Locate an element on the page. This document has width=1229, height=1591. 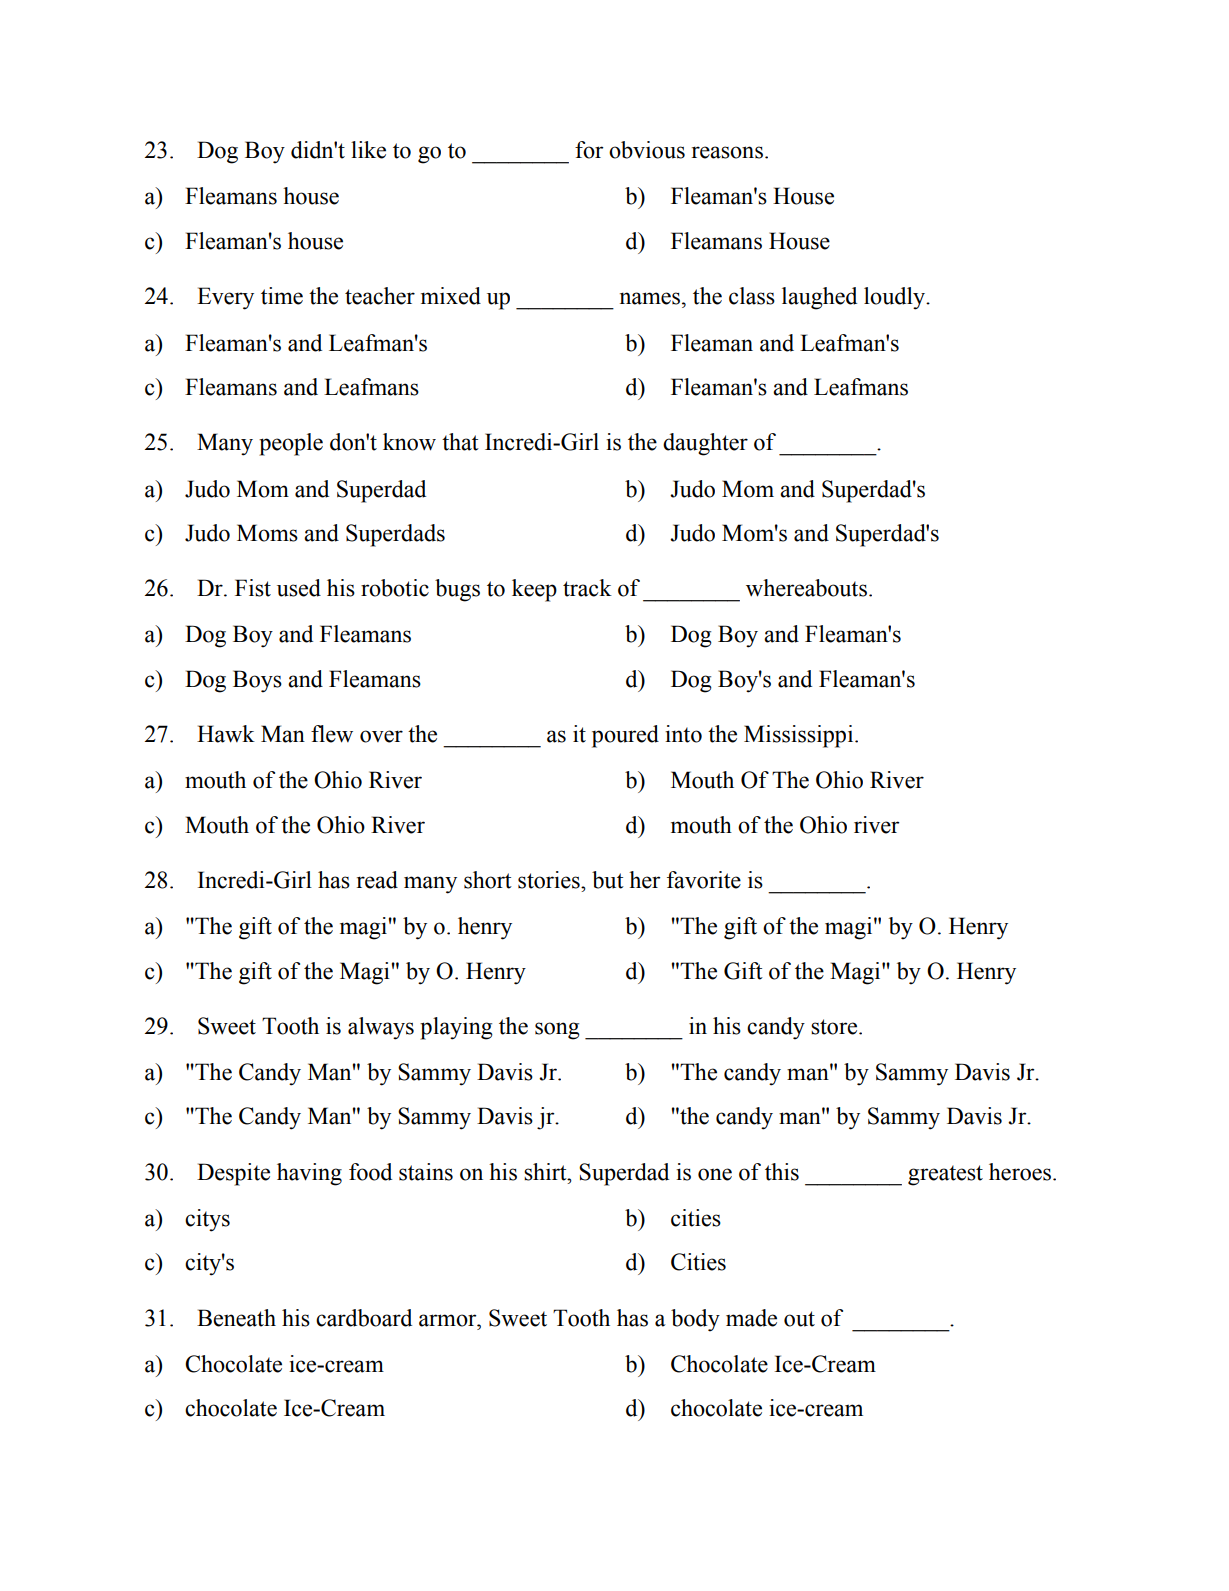
track is located at coordinates (587, 588).
